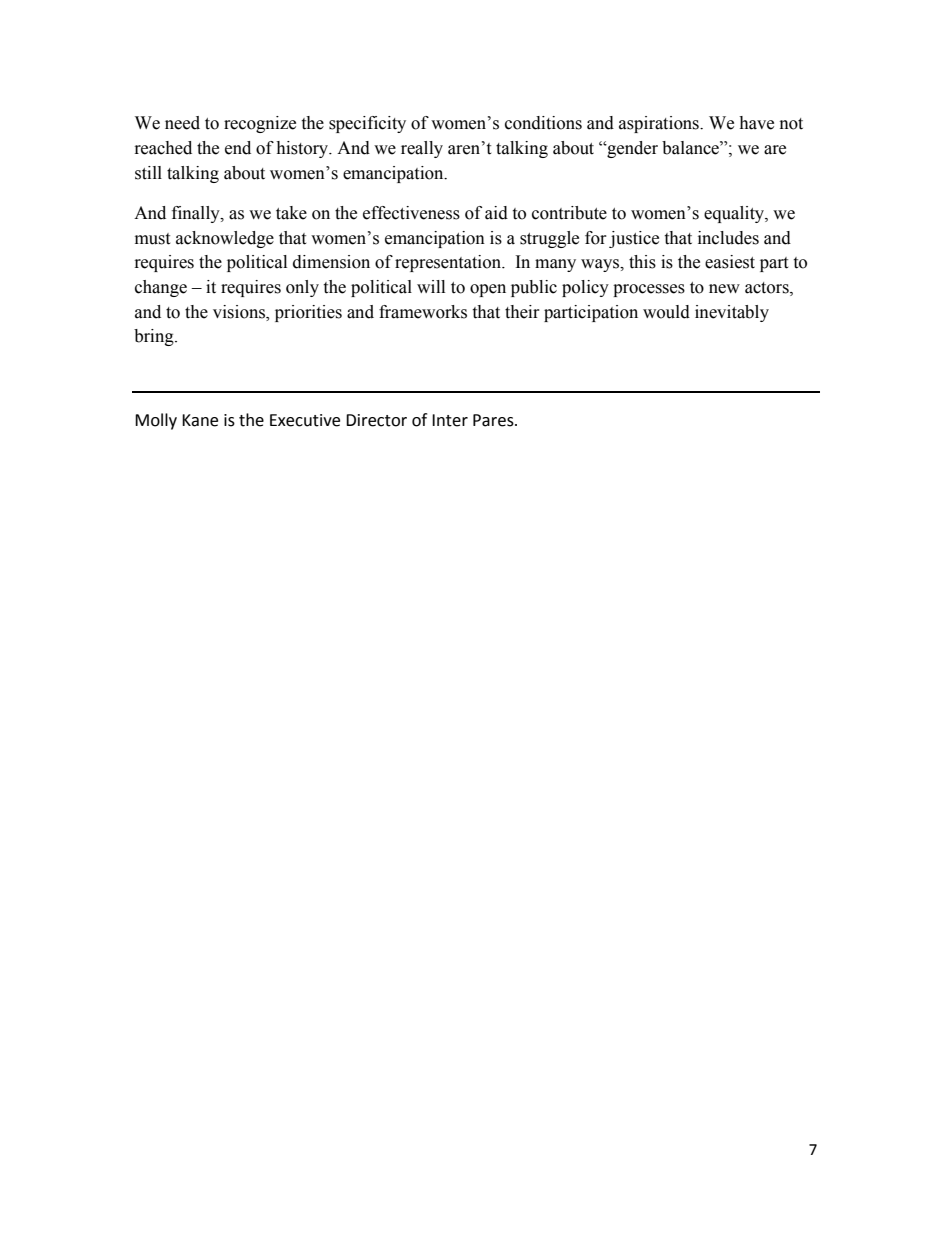 This page has height=1233, width=952. What do you see at coordinates (730, 262) in the page?
I see `easiest` at bounding box center [730, 262].
